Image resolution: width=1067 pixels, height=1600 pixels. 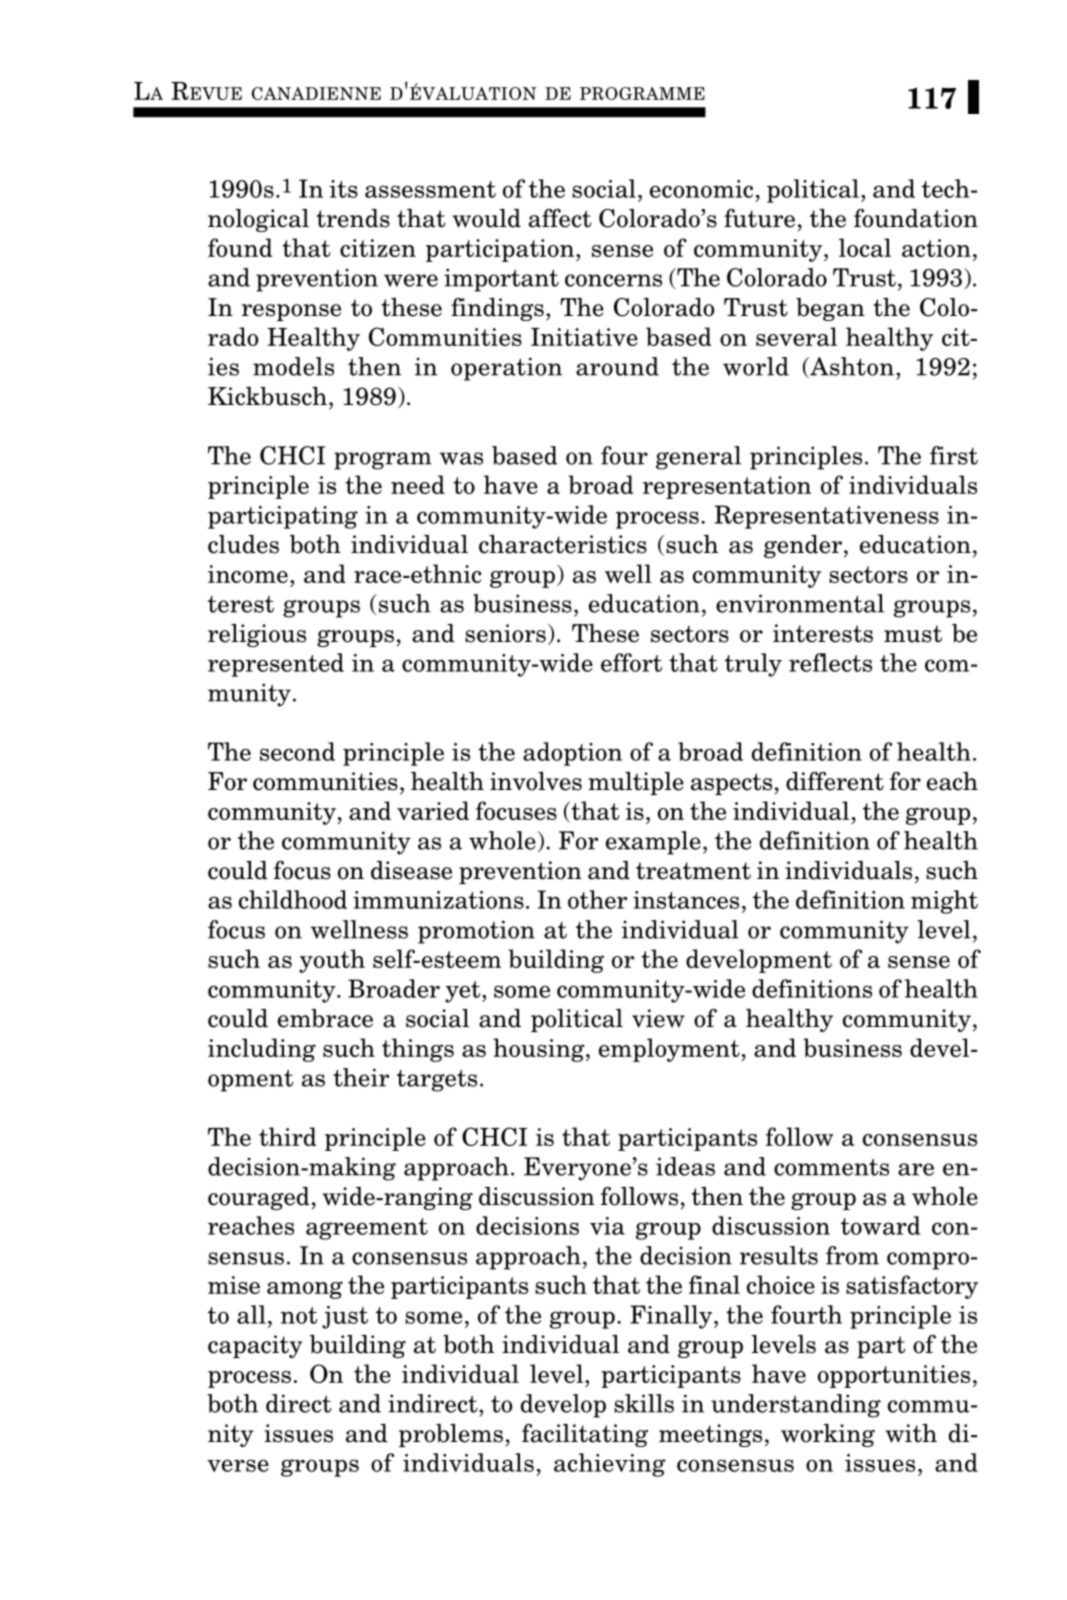 I want to click on different, so click(x=835, y=781).
